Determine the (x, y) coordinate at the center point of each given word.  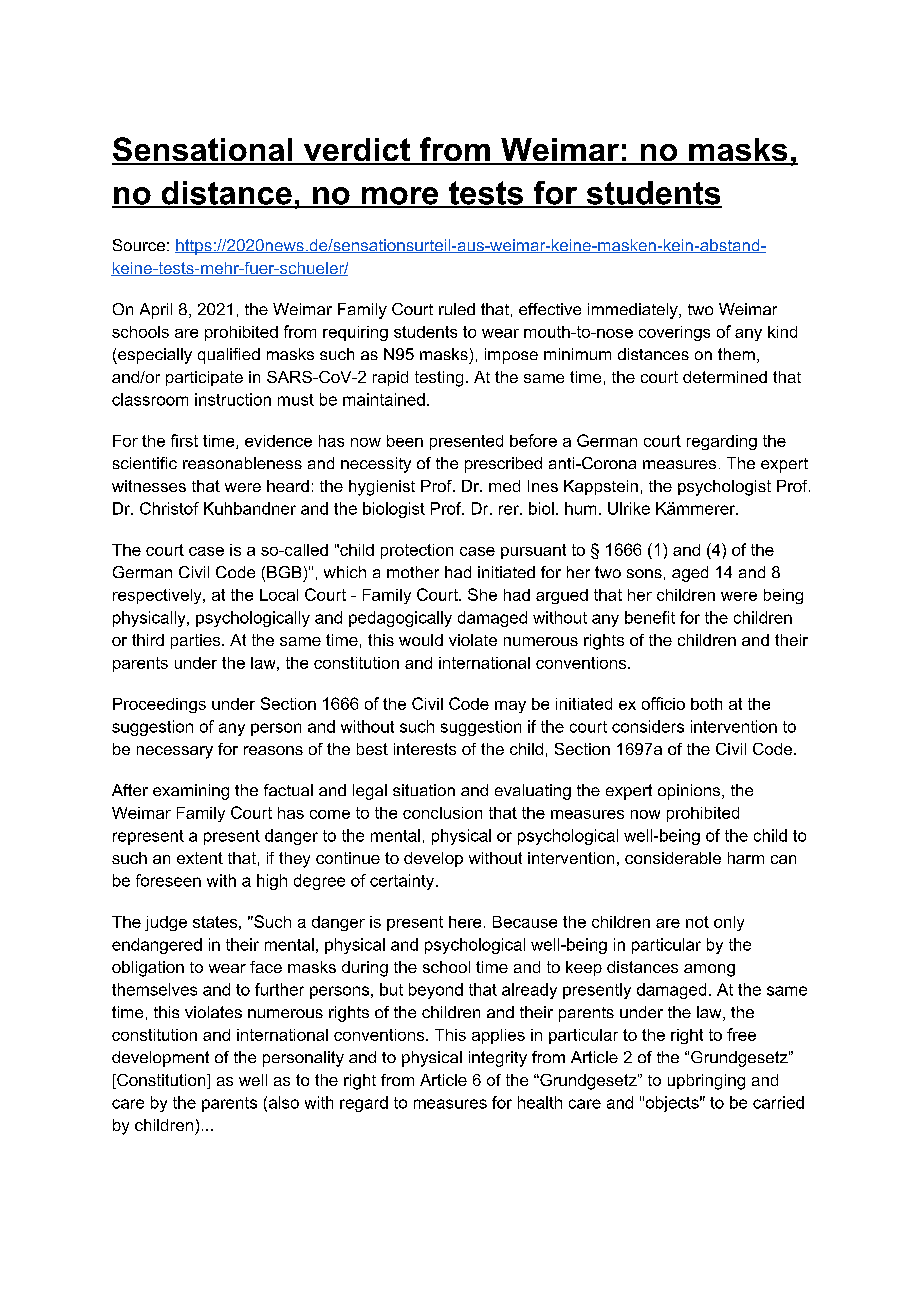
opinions (690, 792)
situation (424, 790)
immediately (634, 311)
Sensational (203, 150)
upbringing (706, 1082)
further (279, 989)
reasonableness (242, 463)
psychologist (724, 488)
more (400, 197)
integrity (498, 1059)
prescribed (503, 465)
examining (191, 792)
